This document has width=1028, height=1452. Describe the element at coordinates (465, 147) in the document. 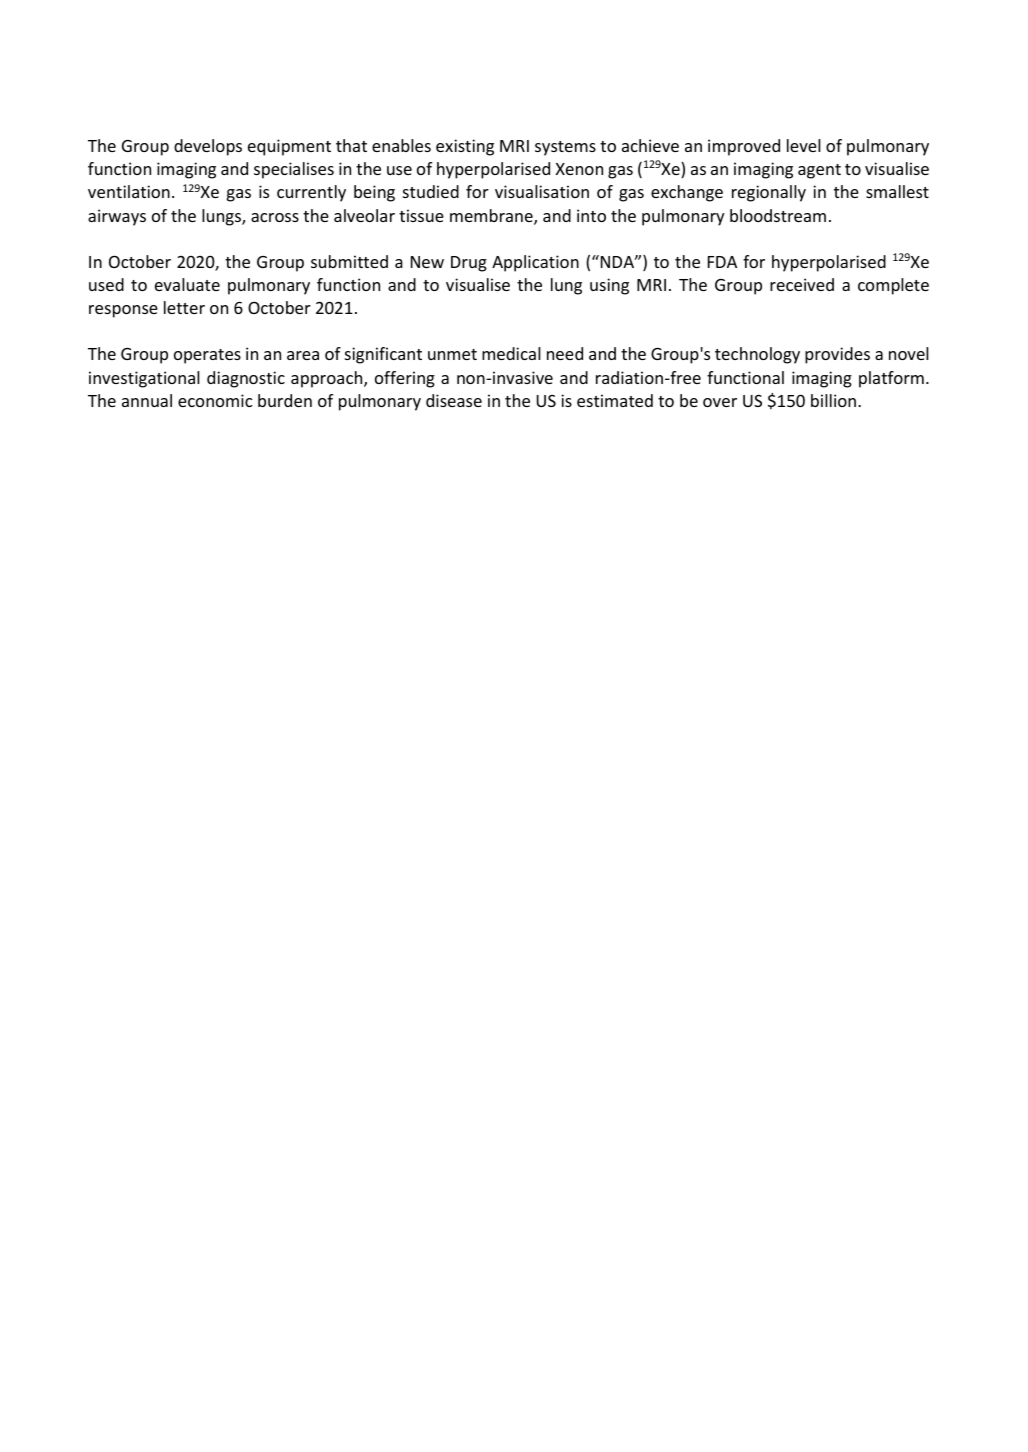

I see `existing` at that location.
